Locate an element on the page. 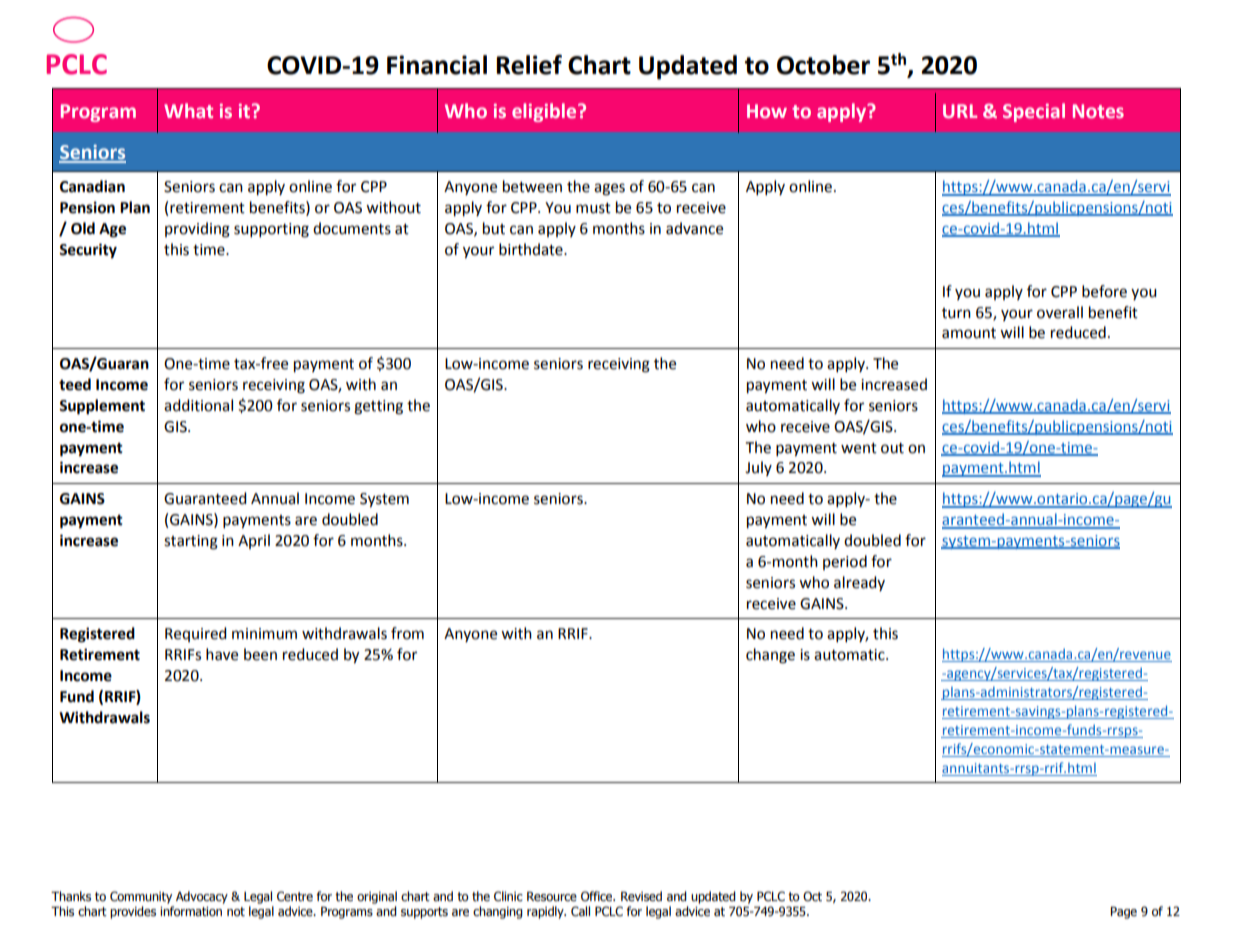 Image resolution: width=1233 pixels, height=952 pixels. Advocacy is located at coordinates (202, 897).
